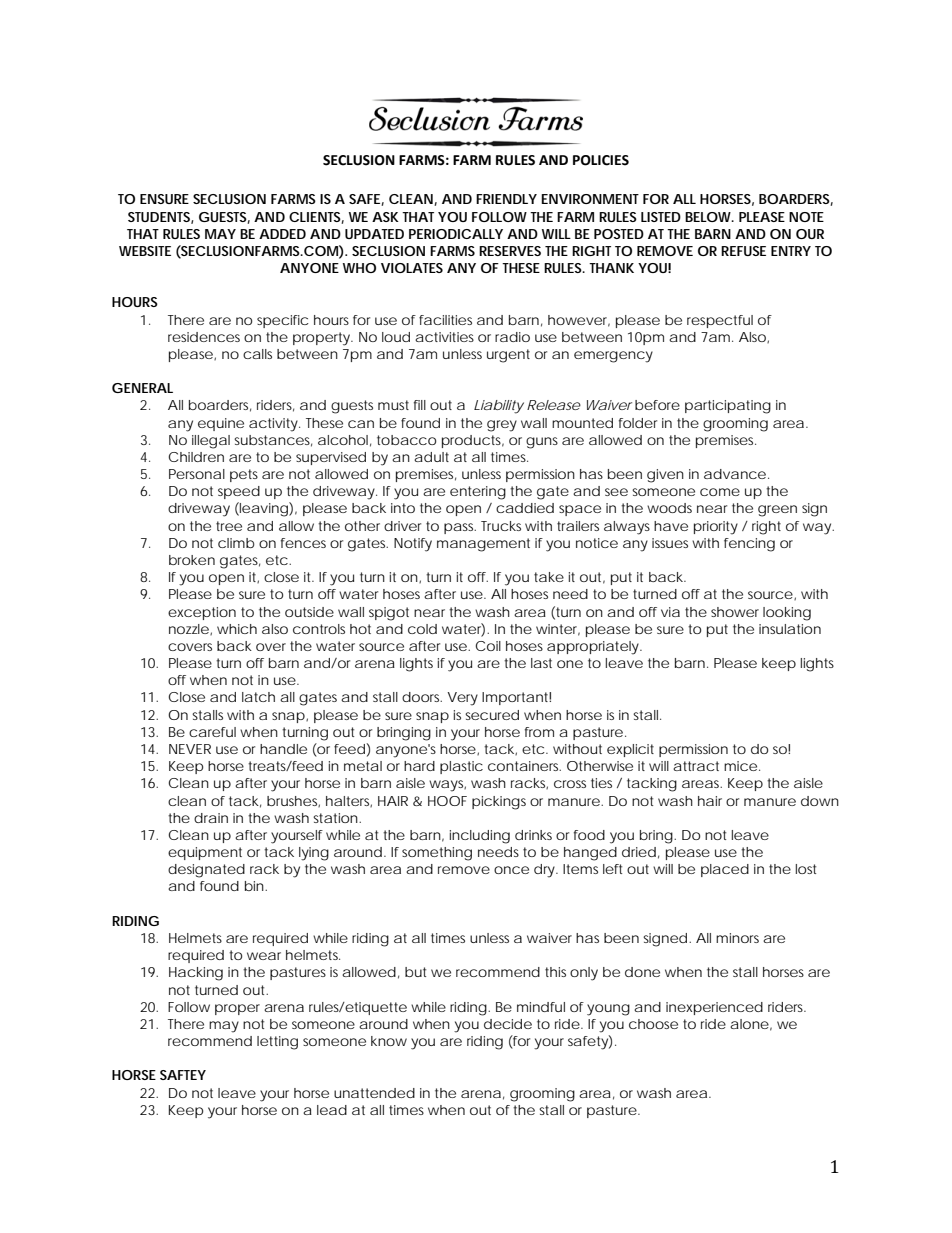 The height and width of the screenshot is (1233, 952). Describe the element at coordinates (508, 1024) in the screenshot. I see `decide` at that location.
